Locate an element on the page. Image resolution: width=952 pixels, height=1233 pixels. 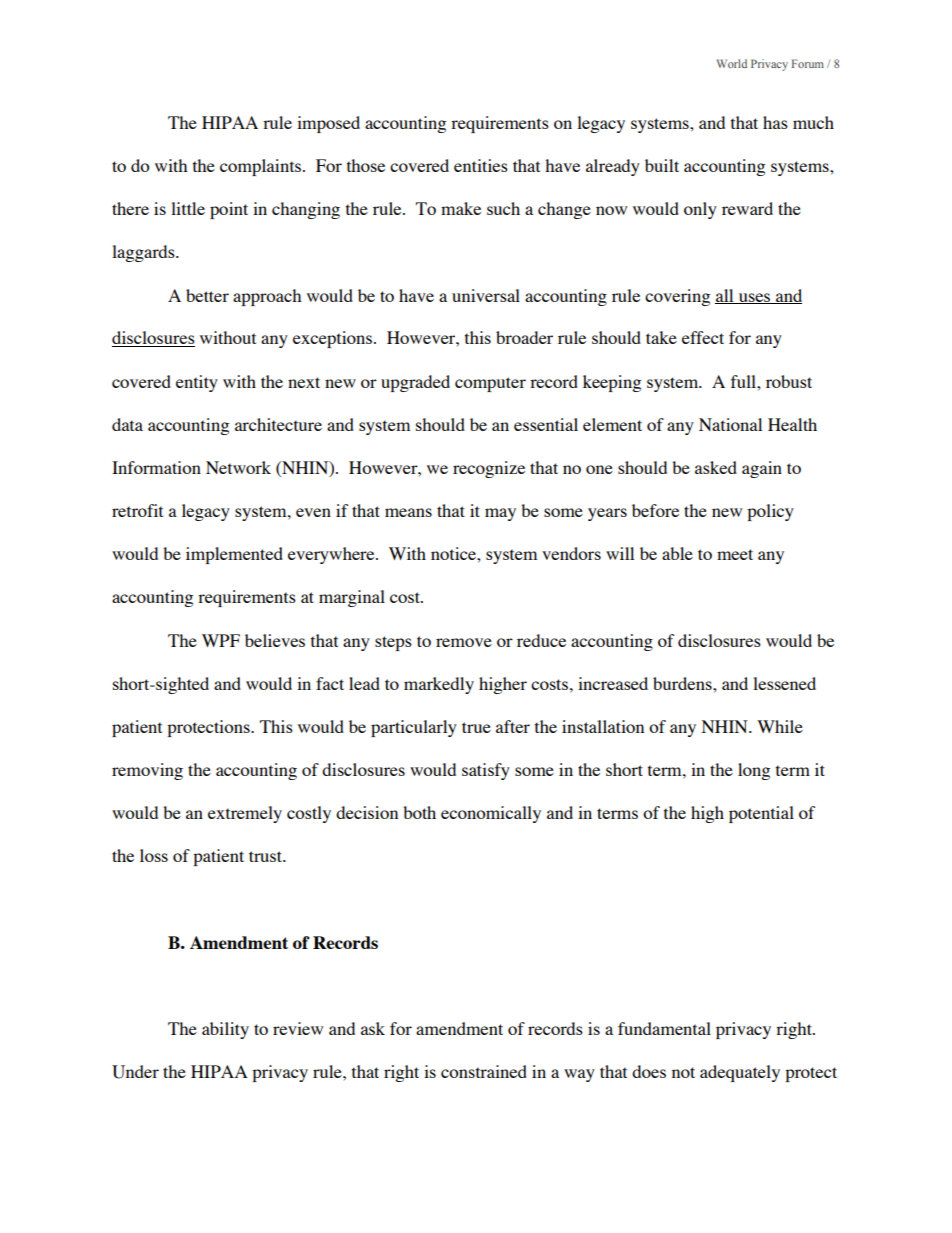
World is located at coordinates (732, 63).
